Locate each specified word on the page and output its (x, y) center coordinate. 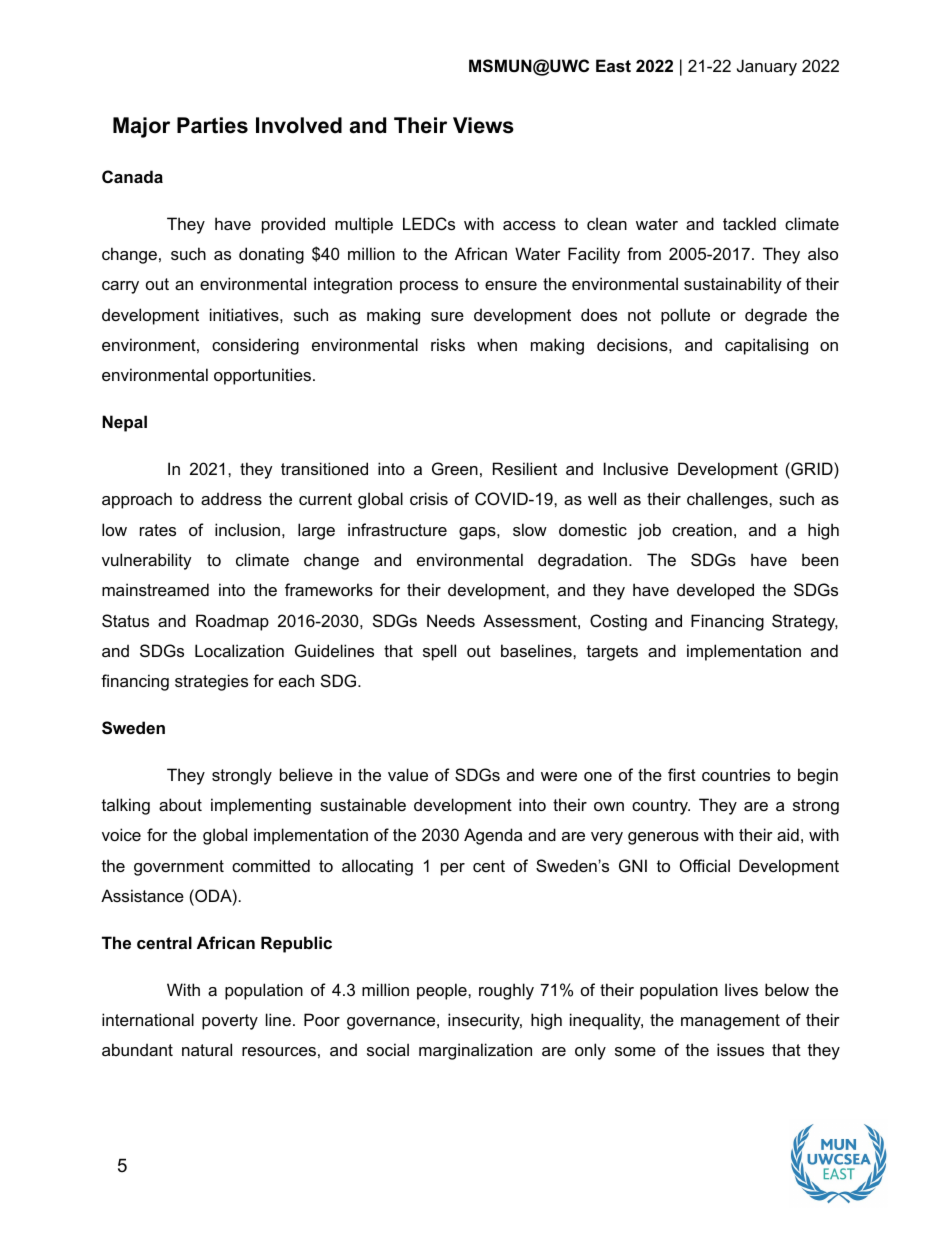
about (180, 804)
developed (715, 591)
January (767, 67)
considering (255, 346)
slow (530, 529)
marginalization (475, 1051)
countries (736, 774)
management (730, 1022)
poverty (230, 1022)
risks (448, 344)
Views (483, 125)
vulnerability (147, 561)
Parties (212, 125)
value (408, 774)
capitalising (766, 346)
